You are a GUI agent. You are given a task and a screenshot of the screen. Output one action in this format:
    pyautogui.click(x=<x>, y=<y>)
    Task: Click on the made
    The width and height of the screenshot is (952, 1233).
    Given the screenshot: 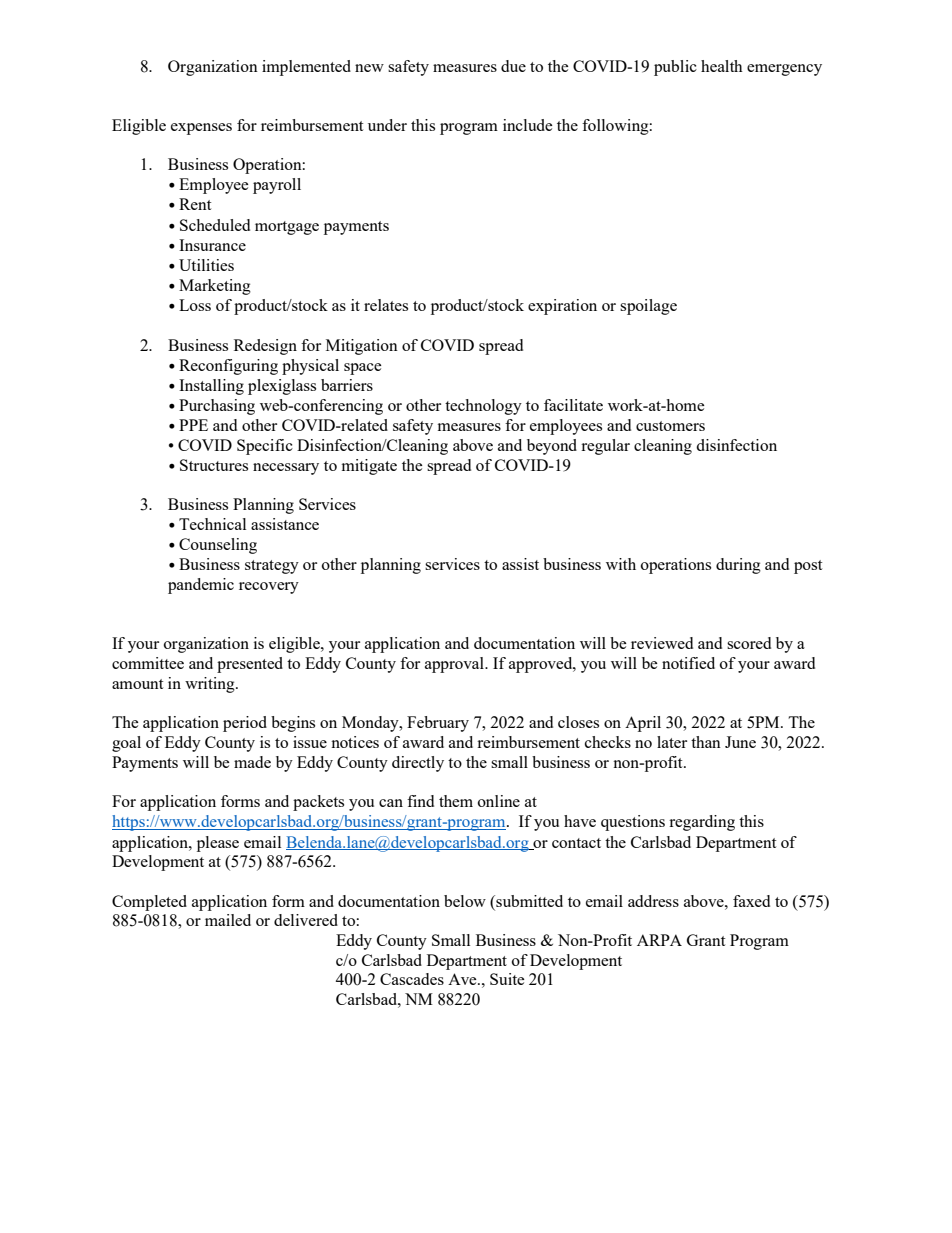 What is the action you would take?
    pyautogui.click(x=252, y=762)
